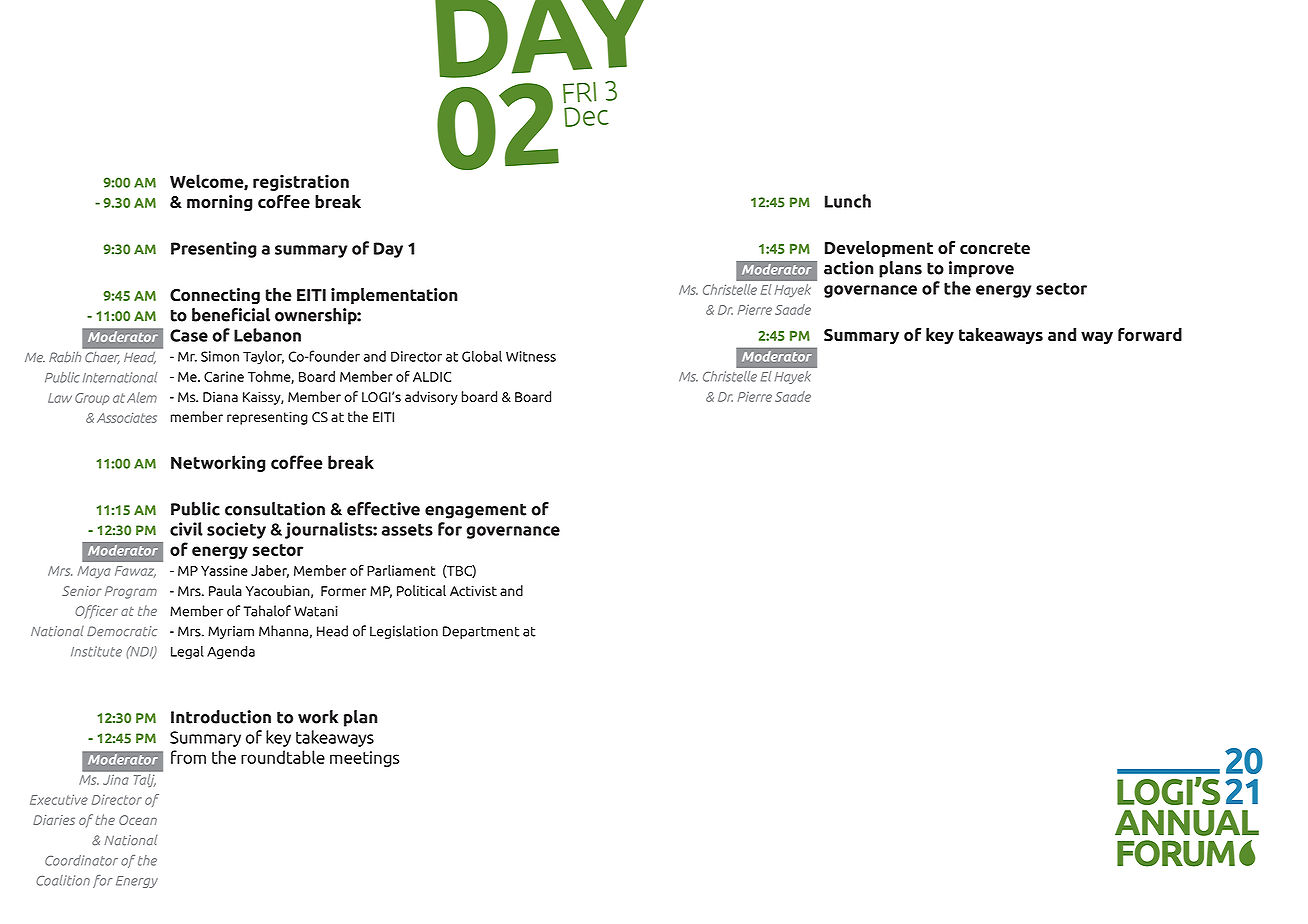 The width and height of the page is (1308, 924). Describe the element at coordinates (848, 201) in the page. I see `Lunch` at that location.
